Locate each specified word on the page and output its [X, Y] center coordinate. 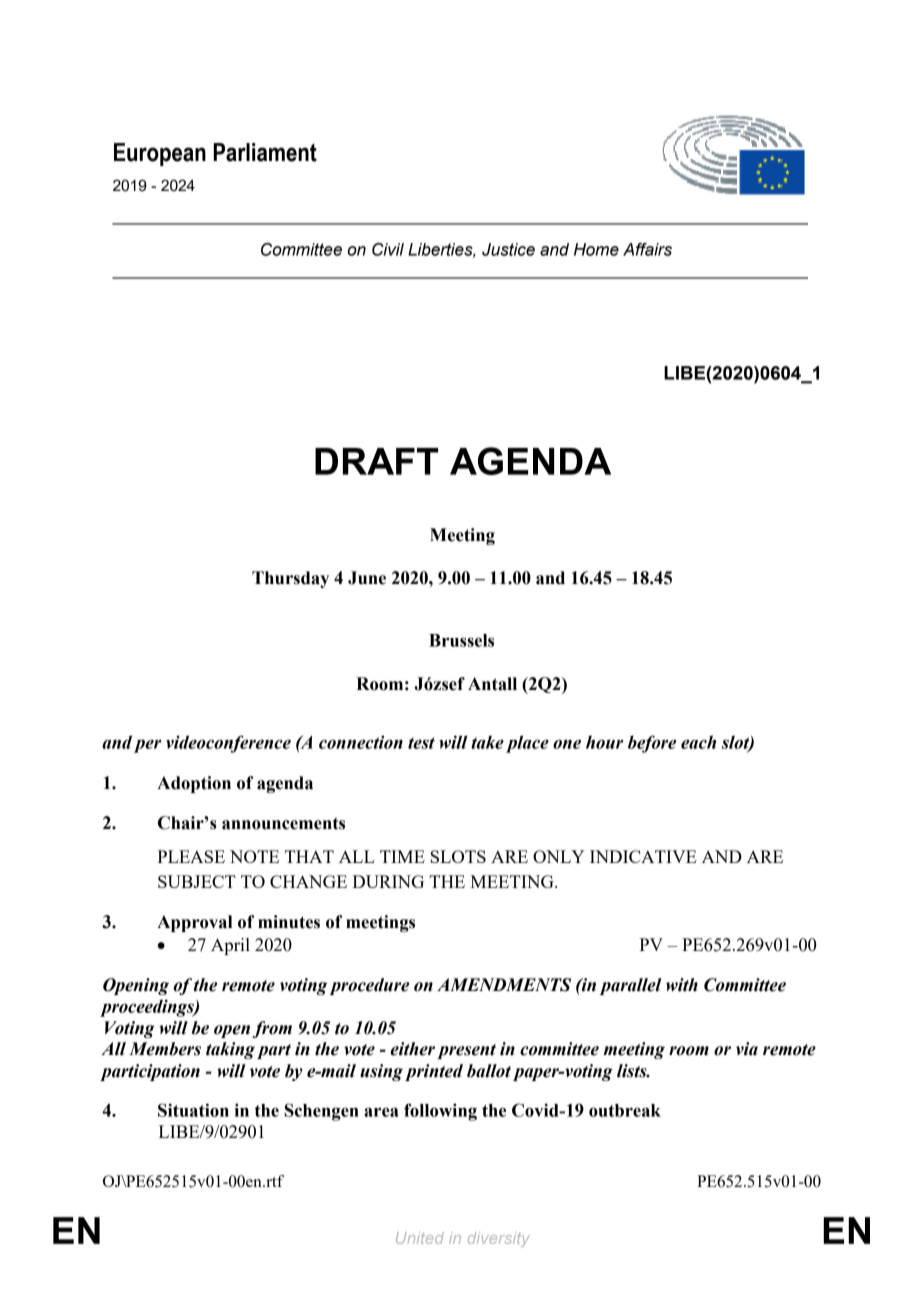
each [698, 742]
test [421, 743]
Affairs [647, 249]
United [420, 1238]
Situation [193, 1110]
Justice [508, 249]
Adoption [194, 784]
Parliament [265, 152]
